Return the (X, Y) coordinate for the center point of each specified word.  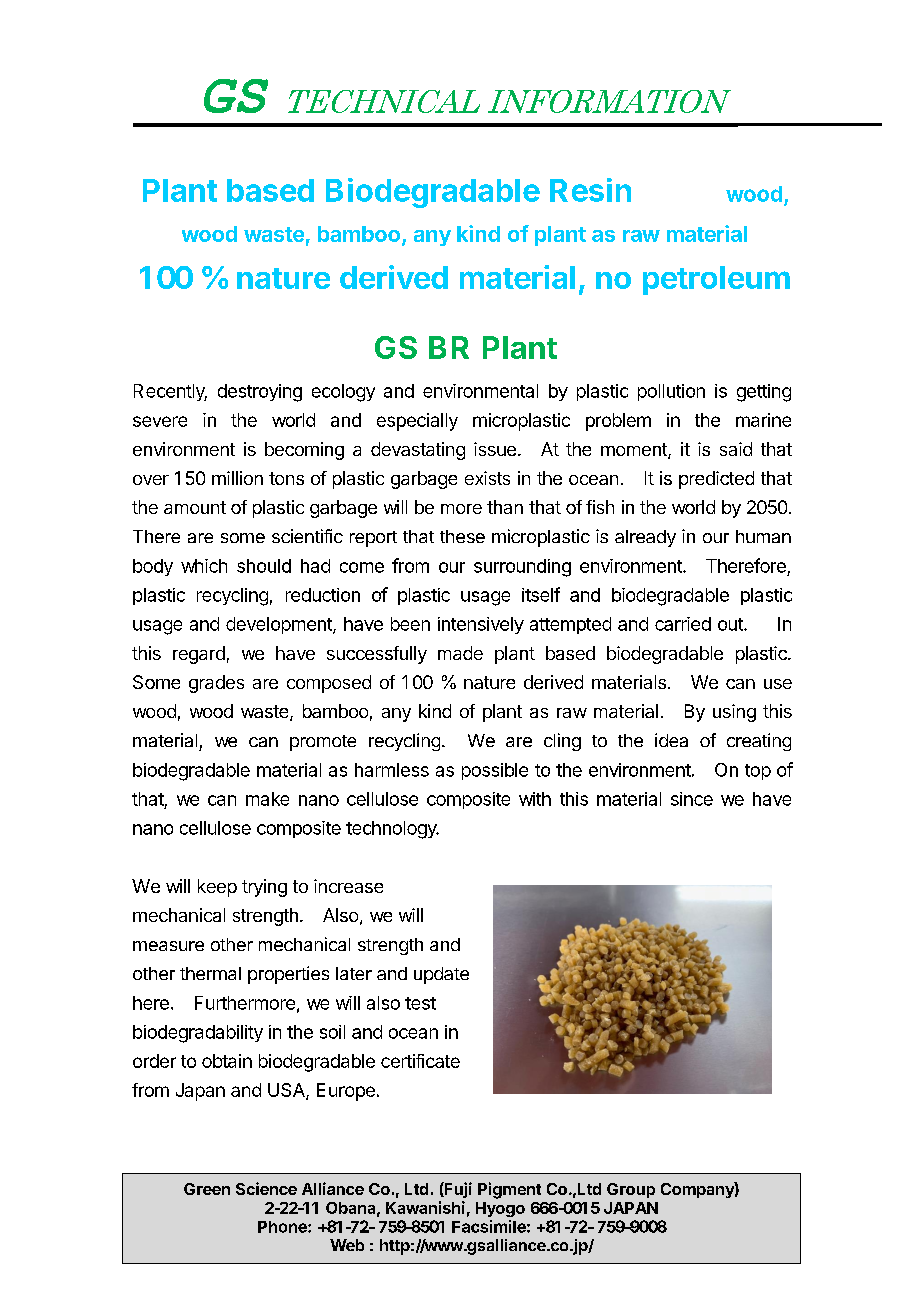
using (734, 713)
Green (207, 1189)
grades (216, 684)
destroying (260, 393)
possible (495, 771)
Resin (590, 190)
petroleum (716, 280)
